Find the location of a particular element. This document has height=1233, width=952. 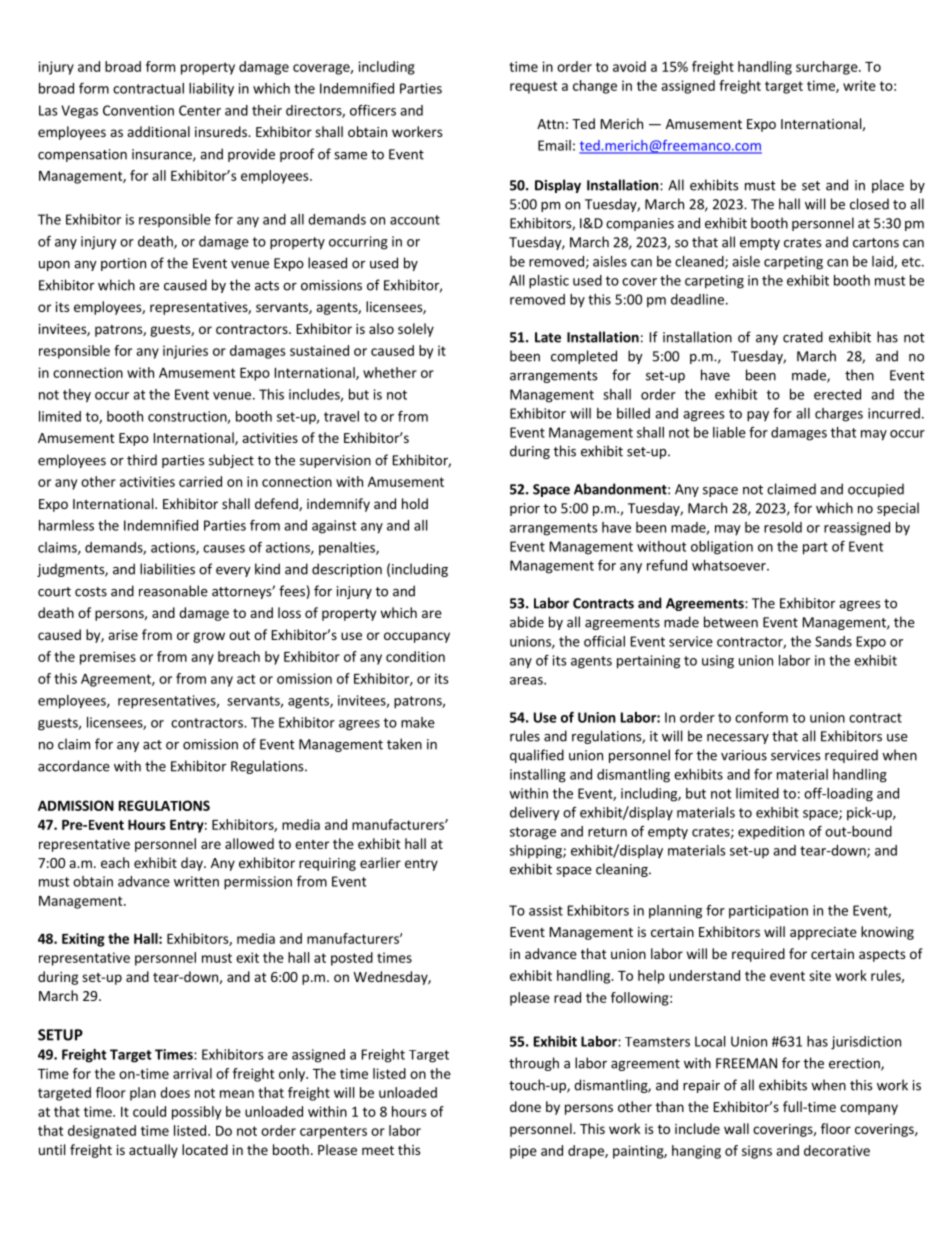

reasonable is located at coordinates (173, 591).
